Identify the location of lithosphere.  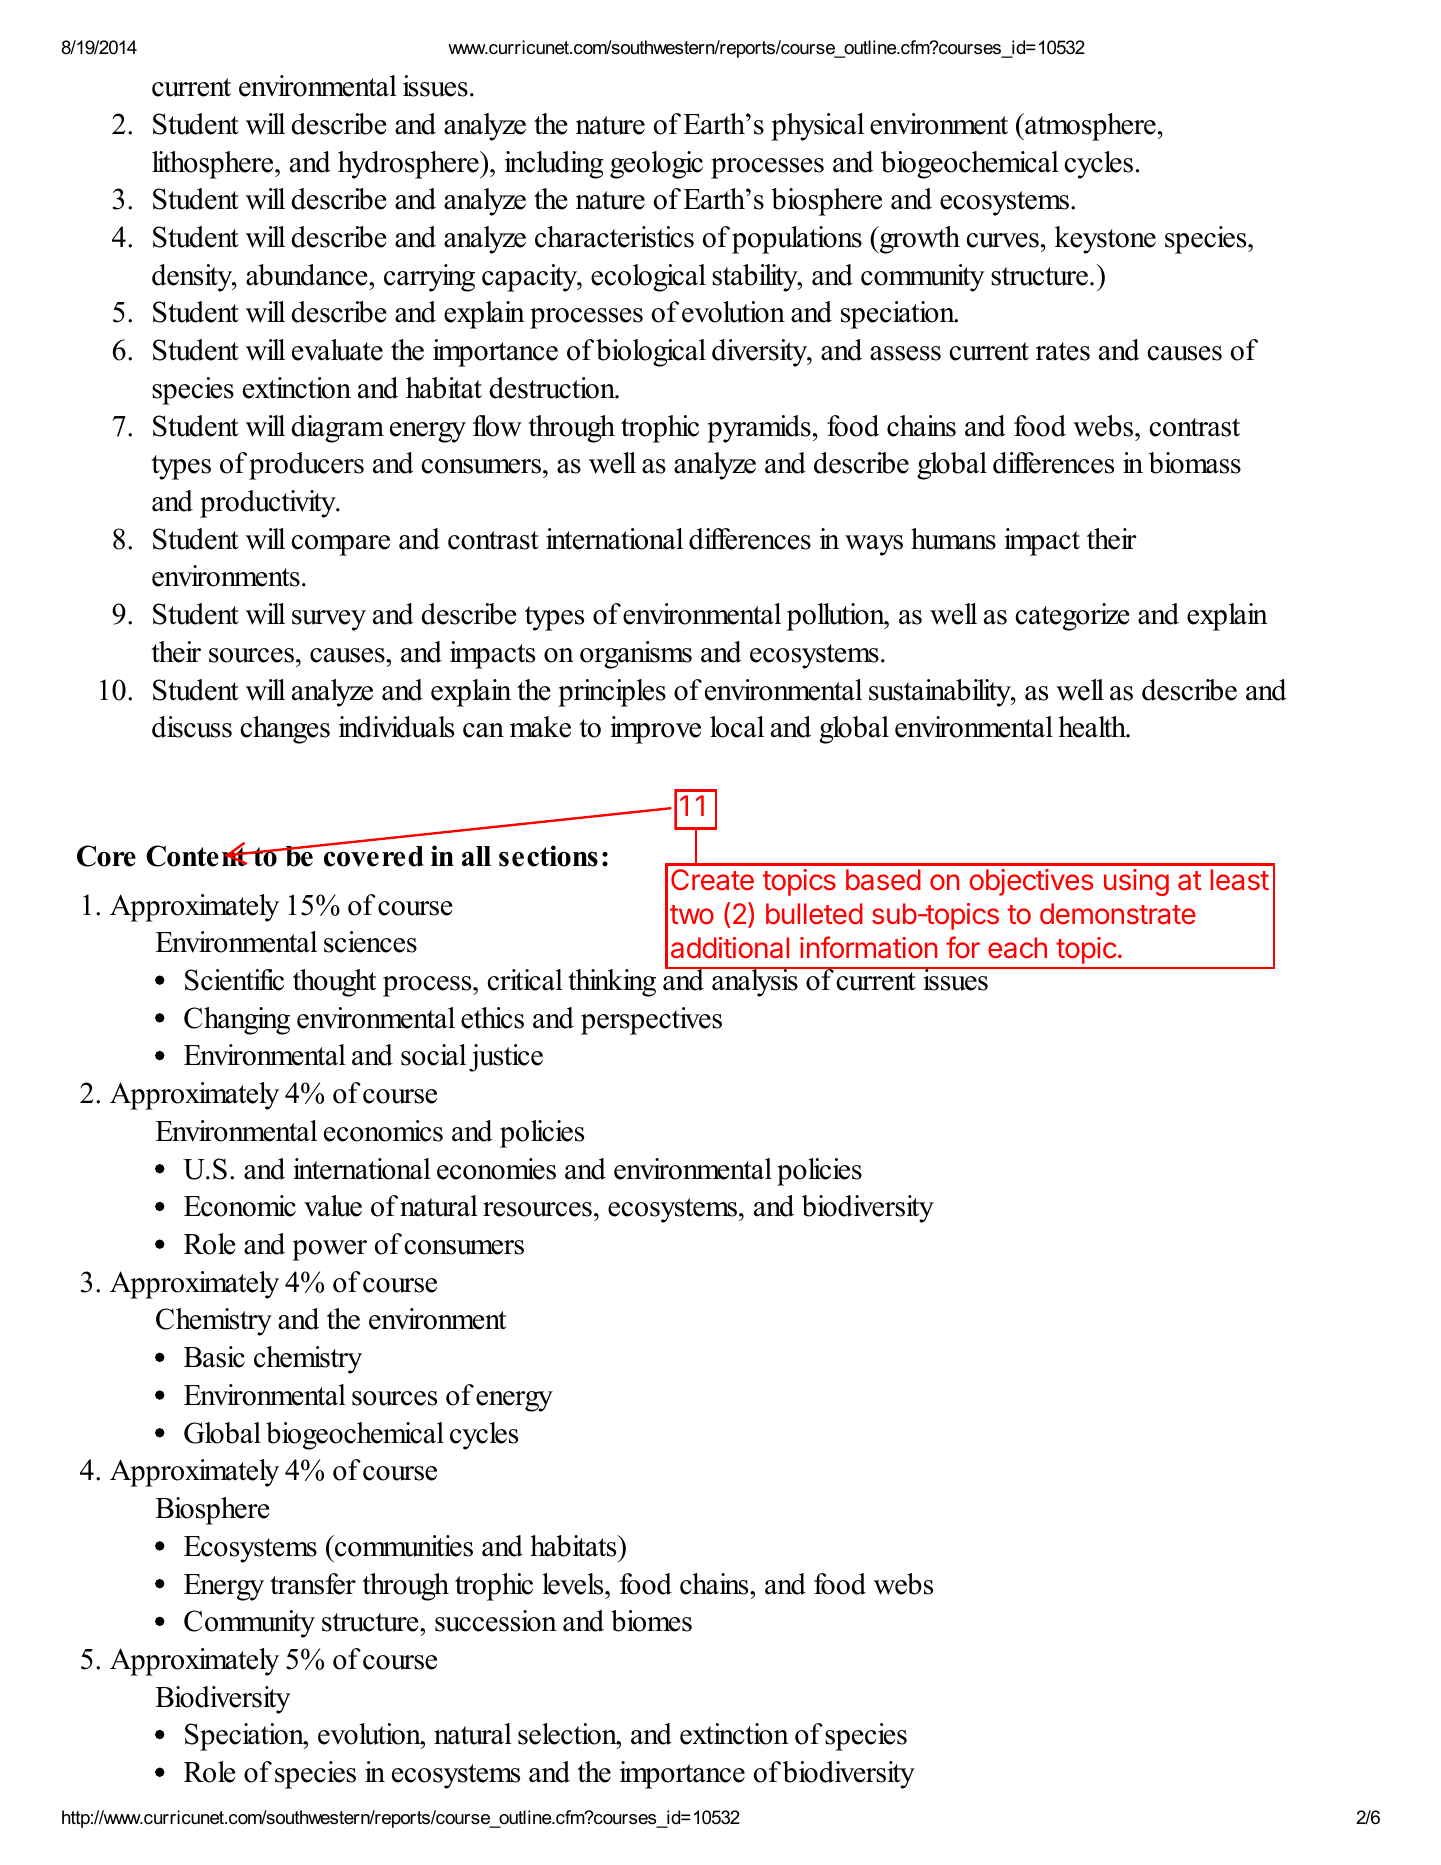
(214, 165).
